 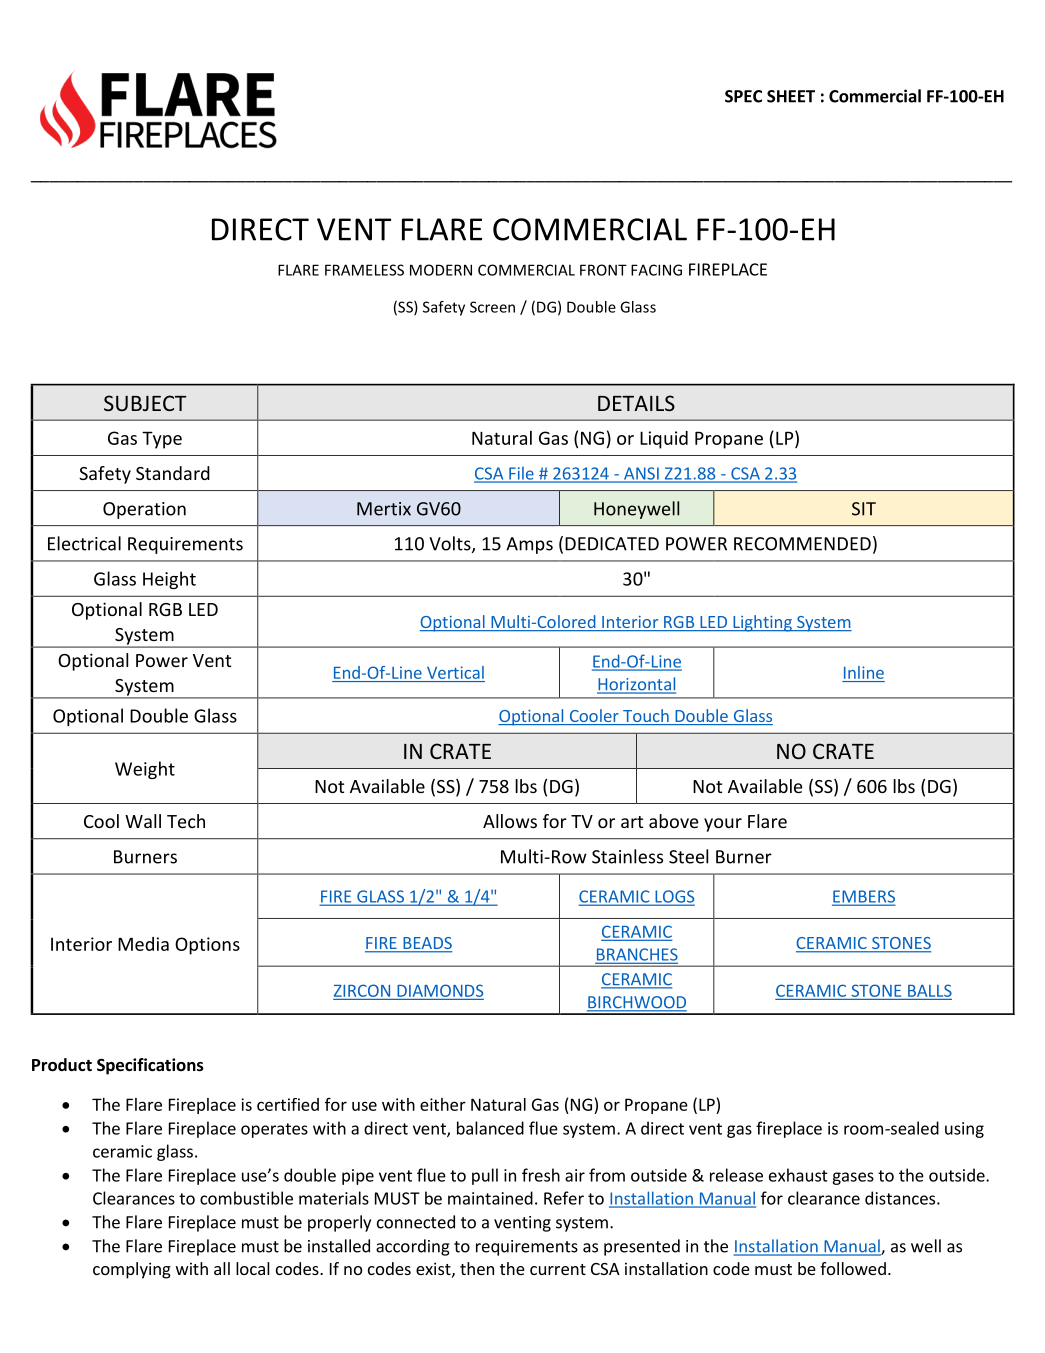 What do you see at coordinates (132, 1270) in the image?
I see `complying` at bounding box center [132, 1270].
